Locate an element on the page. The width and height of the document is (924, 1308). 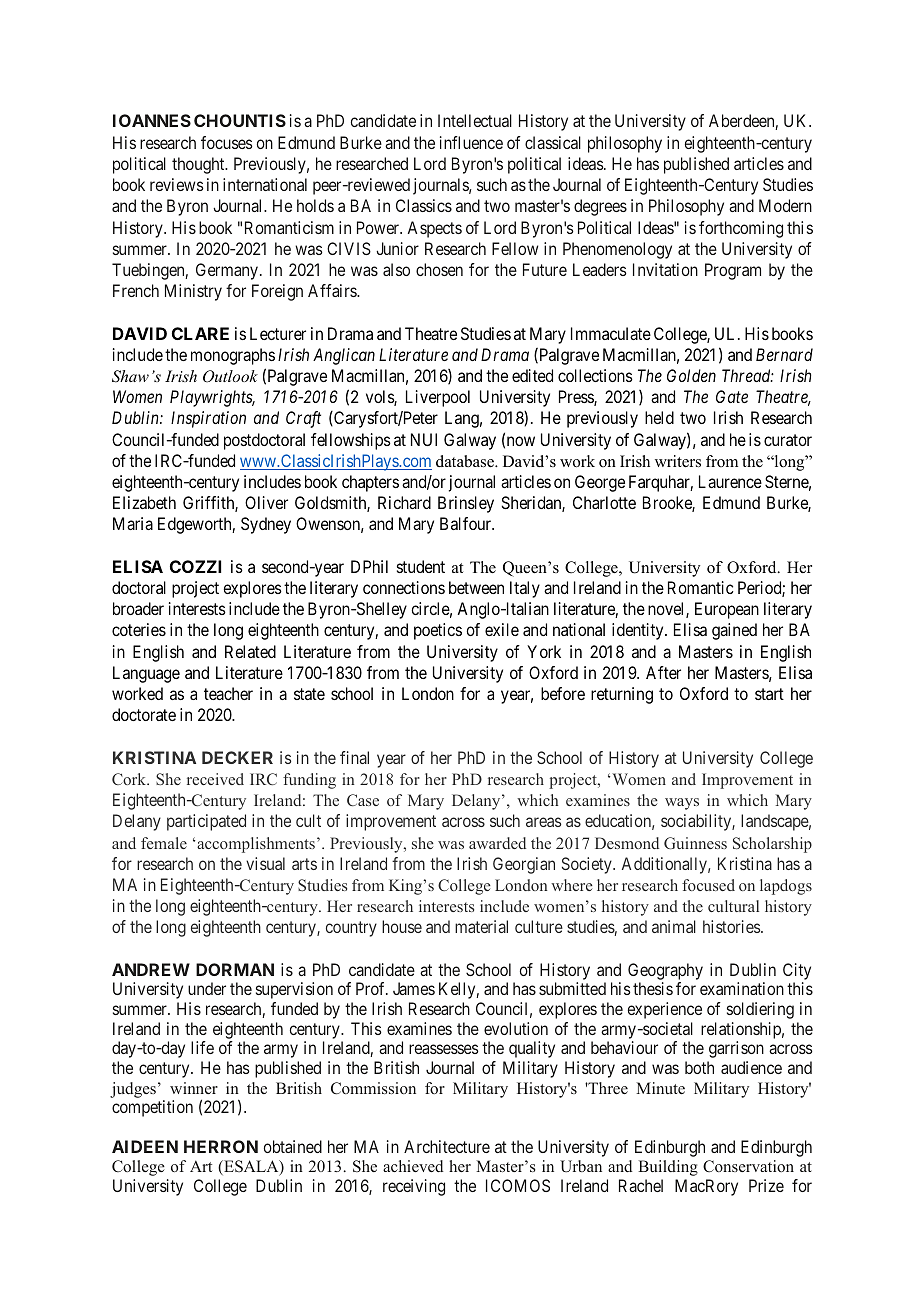
Conservation is located at coordinates (748, 1166).
